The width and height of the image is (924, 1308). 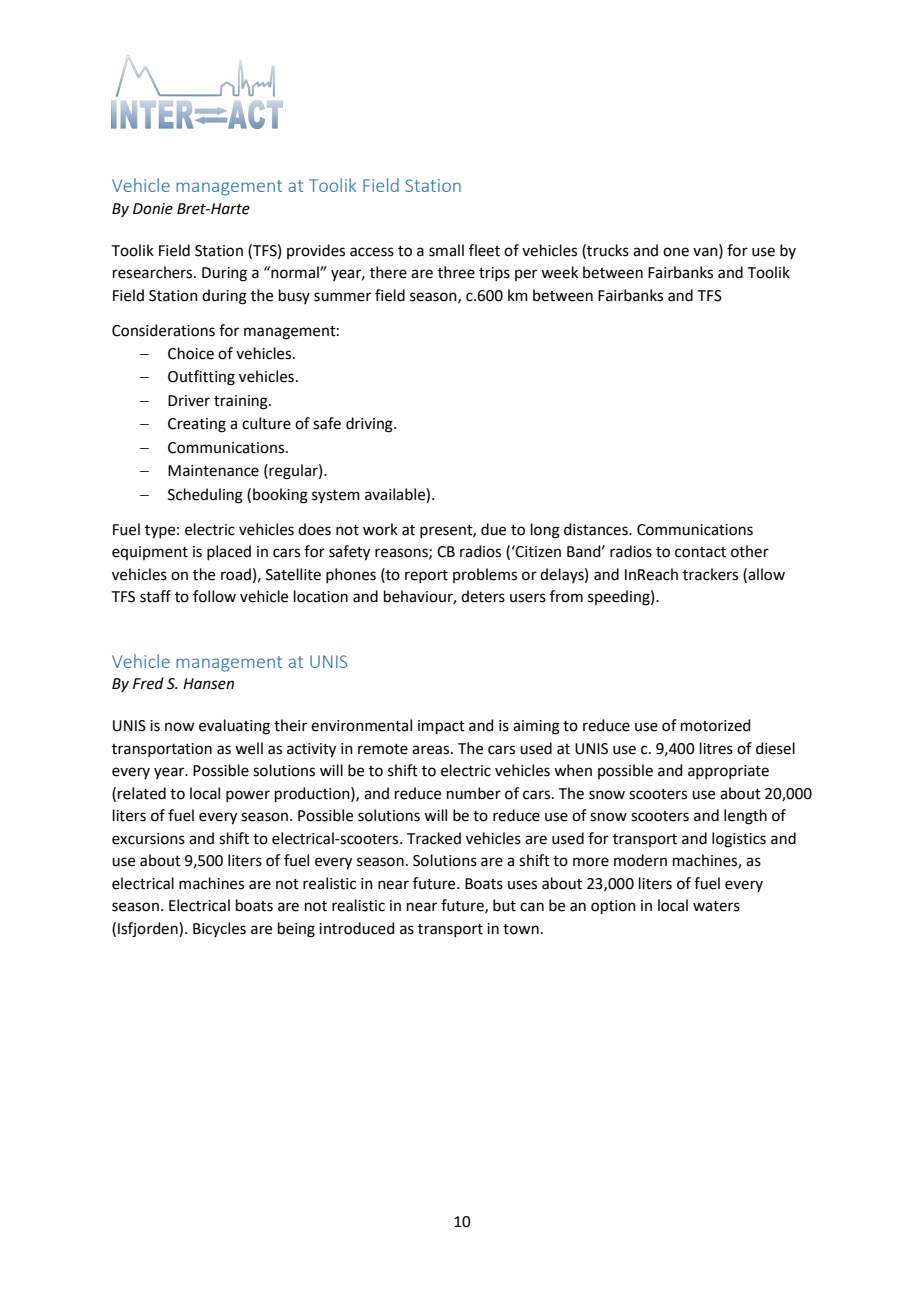 What do you see at coordinates (154, 272) in the image?
I see `researchers` at bounding box center [154, 272].
